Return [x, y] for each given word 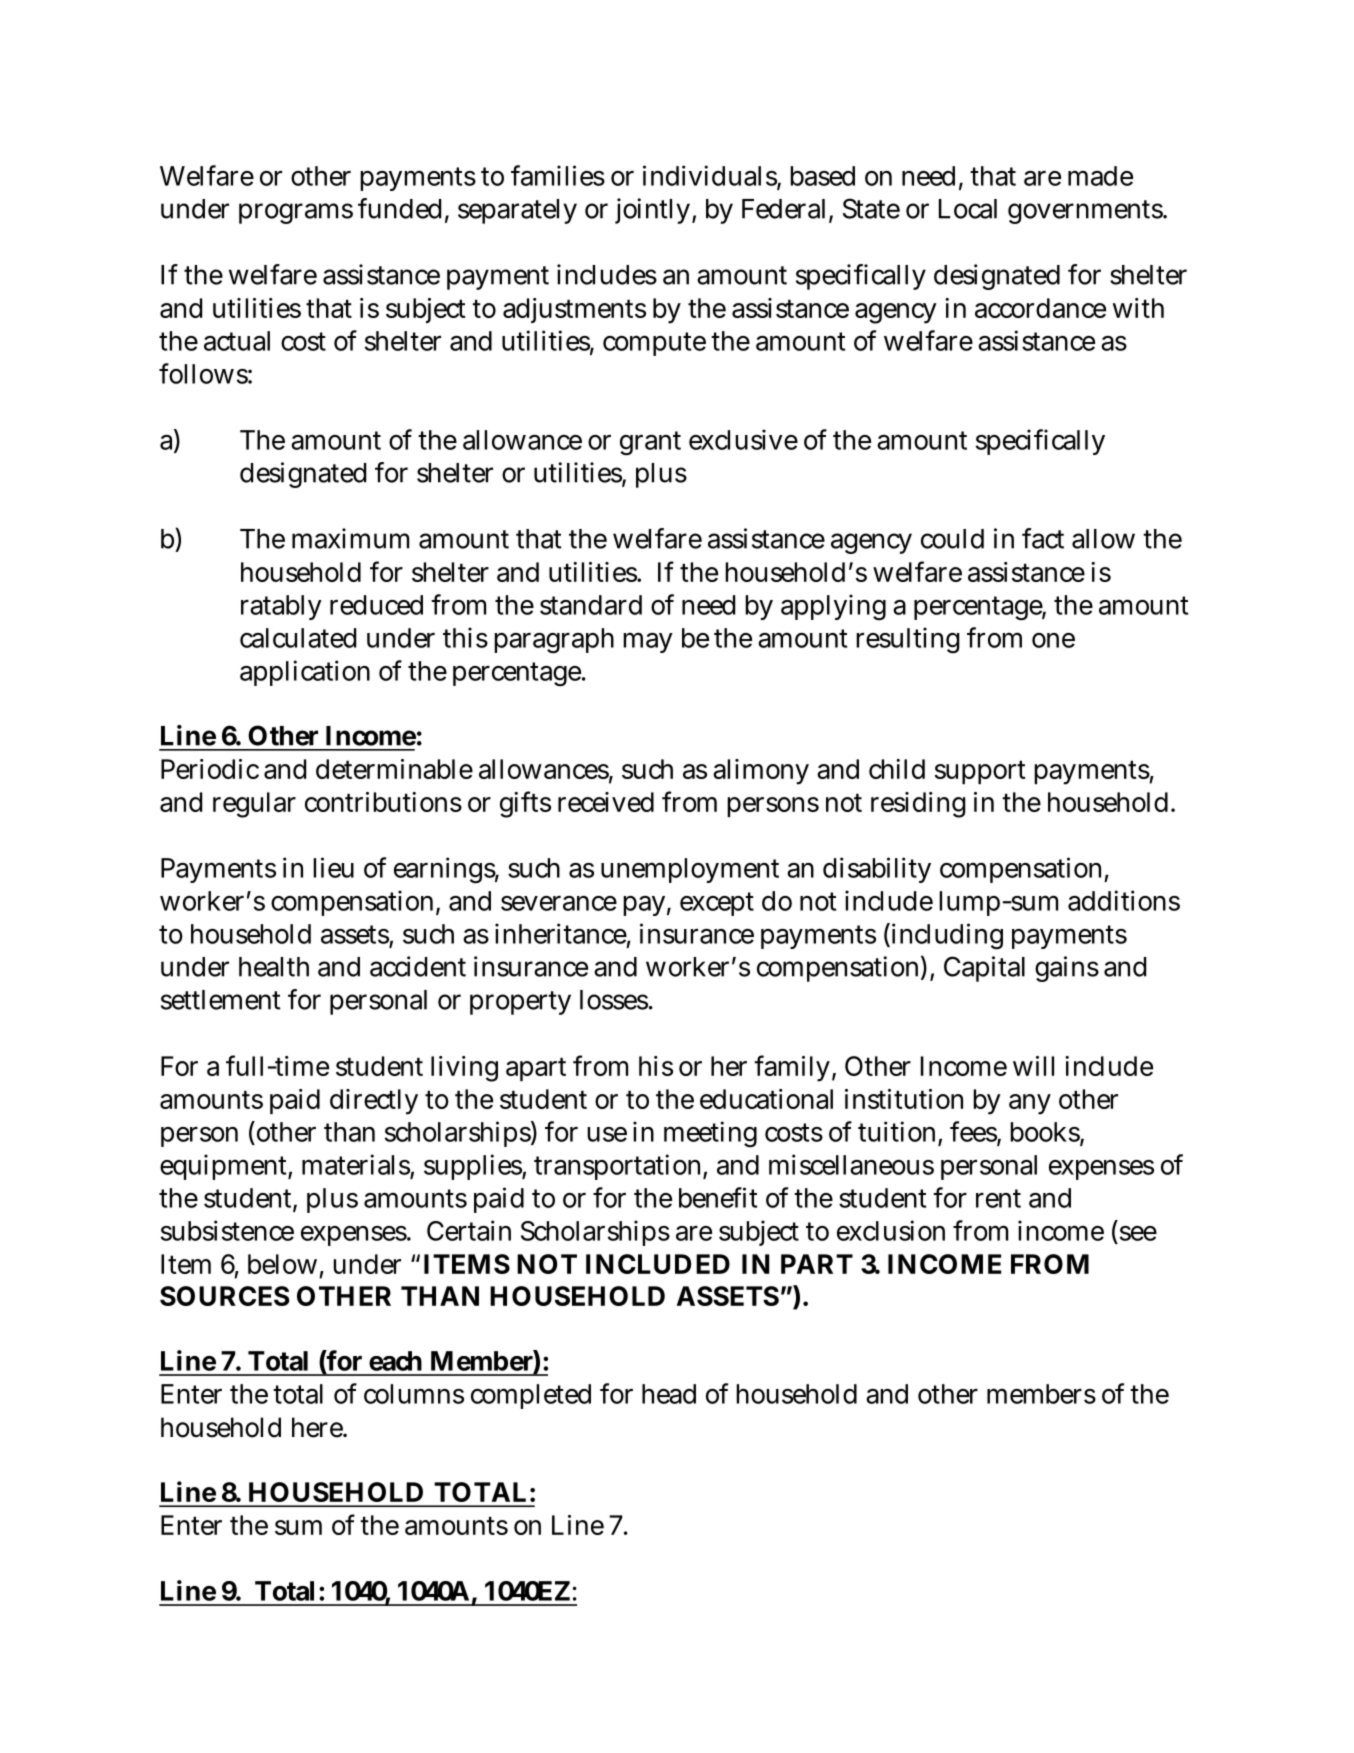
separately [517, 211]
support [980, 772]
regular [254, 805]
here [319, 1427]
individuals [712, 176]
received [606, 802]
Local [968, 209]
